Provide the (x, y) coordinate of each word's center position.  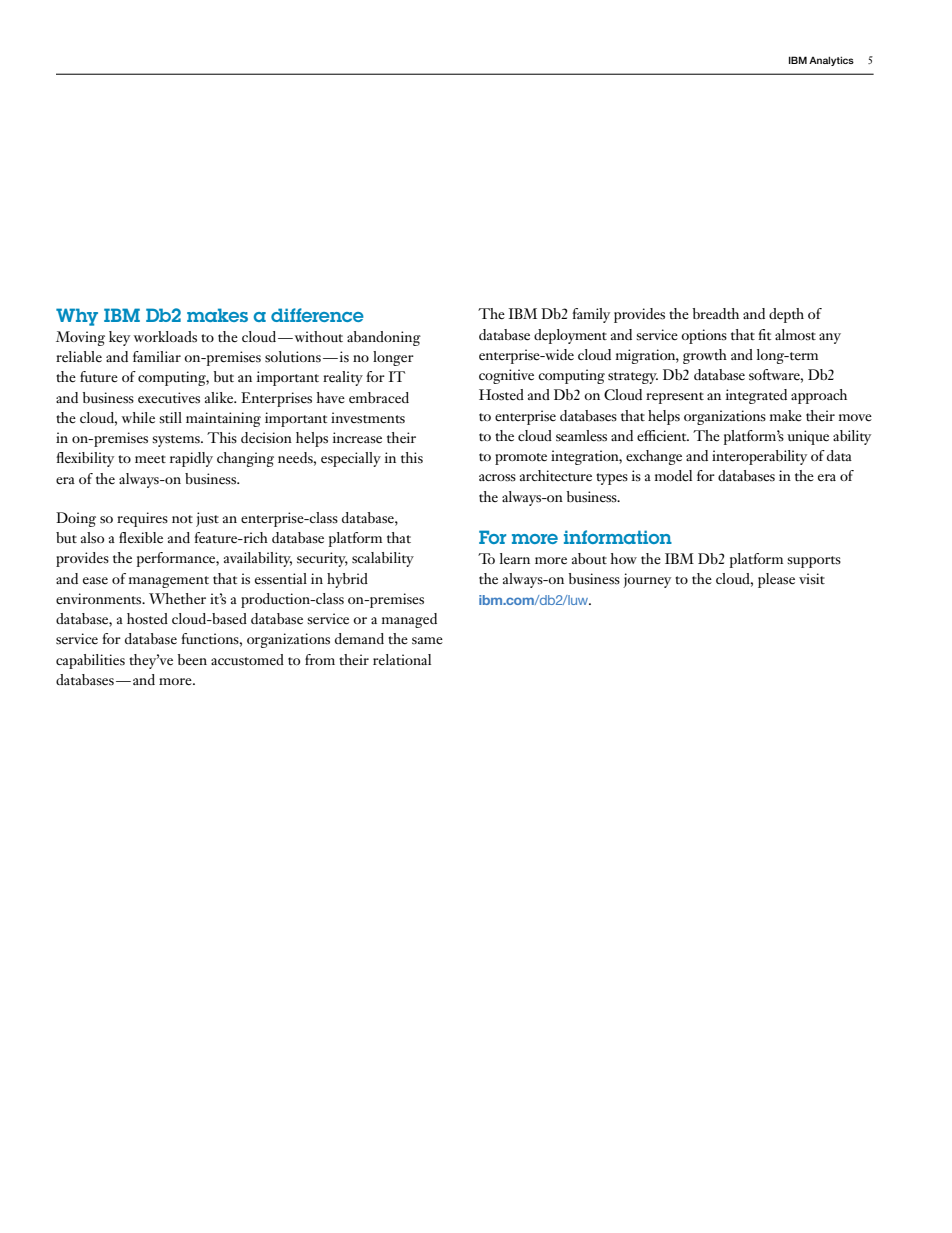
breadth (716, 314)
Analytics (831, 61)
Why (77, 317)
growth (705, 356)
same (427, 640)
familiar (157, 356)
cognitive (506, 376)
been (192, 659)
